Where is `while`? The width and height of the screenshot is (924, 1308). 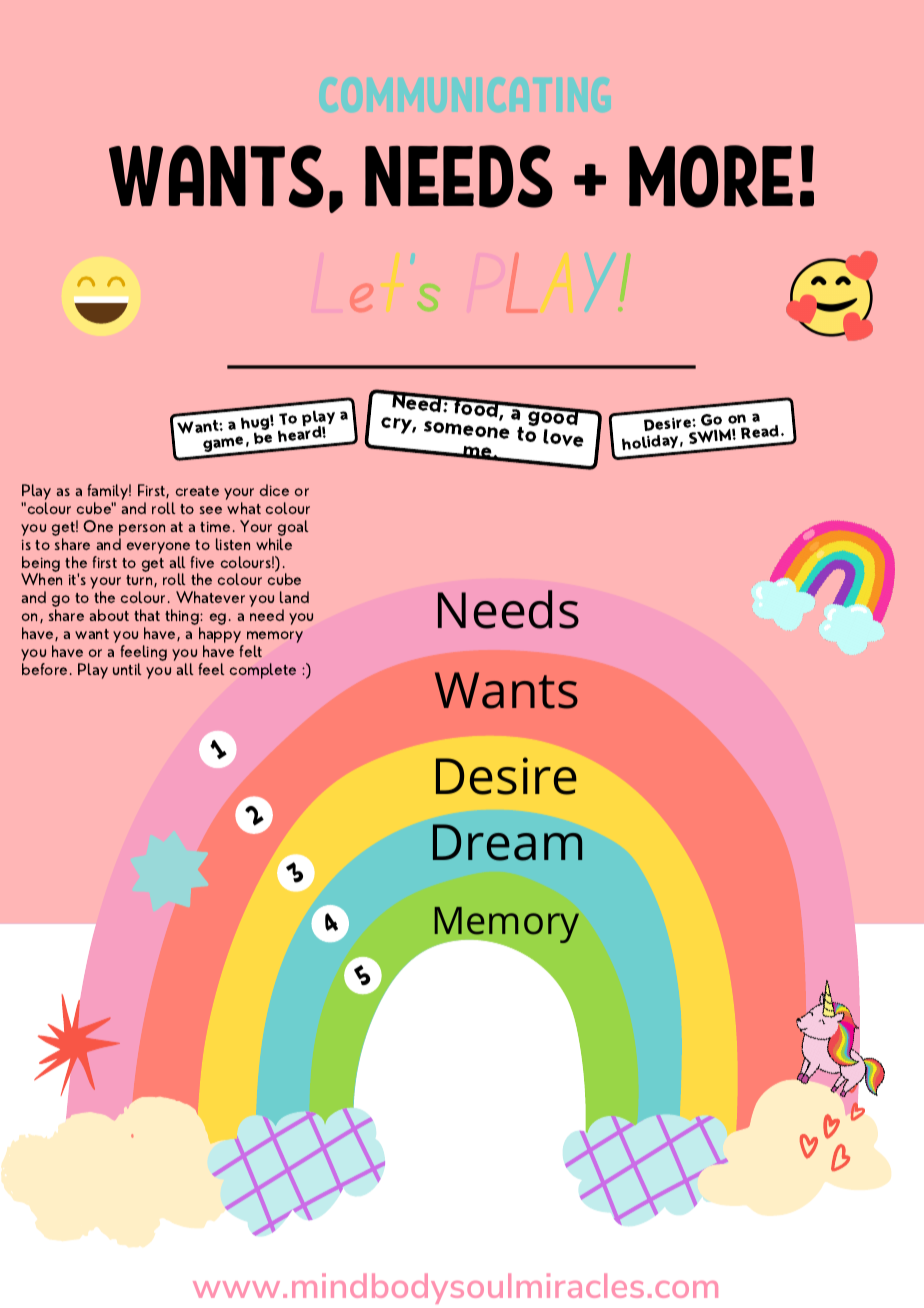 while is located at coordinates (274, 544).
